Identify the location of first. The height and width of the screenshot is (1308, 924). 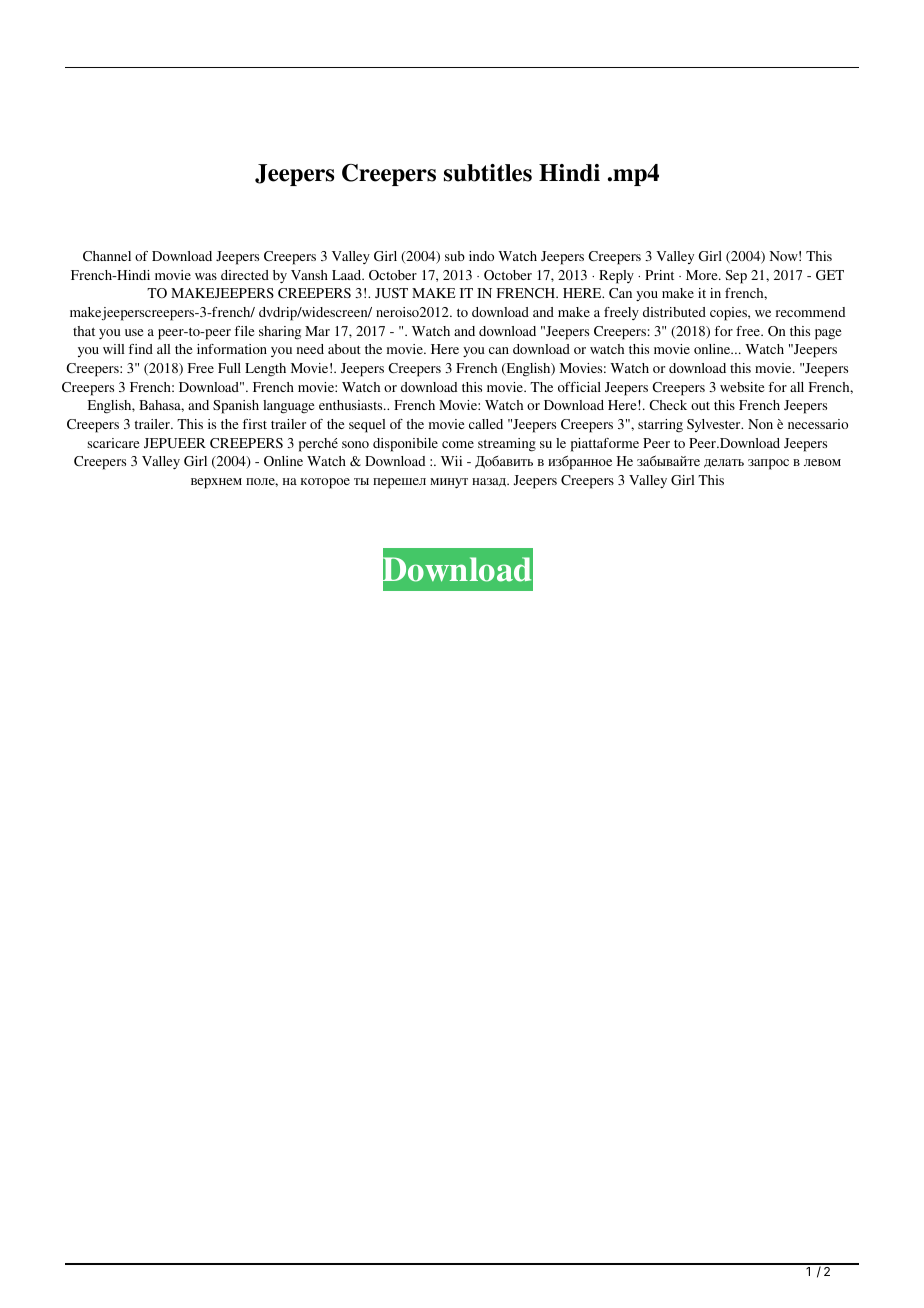
(255, 424).
